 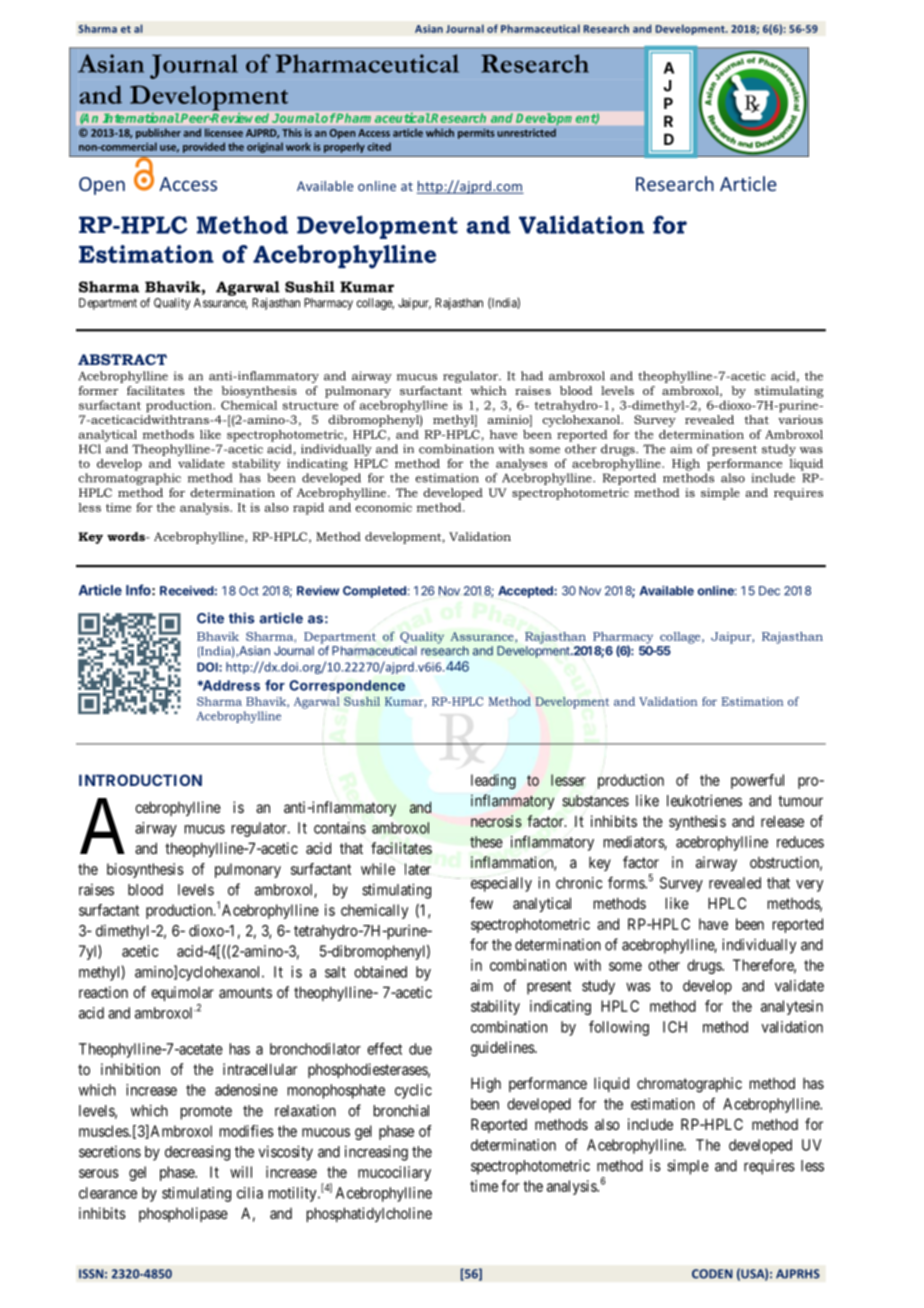 I want to click on provided, so click(x=204, y=147).
